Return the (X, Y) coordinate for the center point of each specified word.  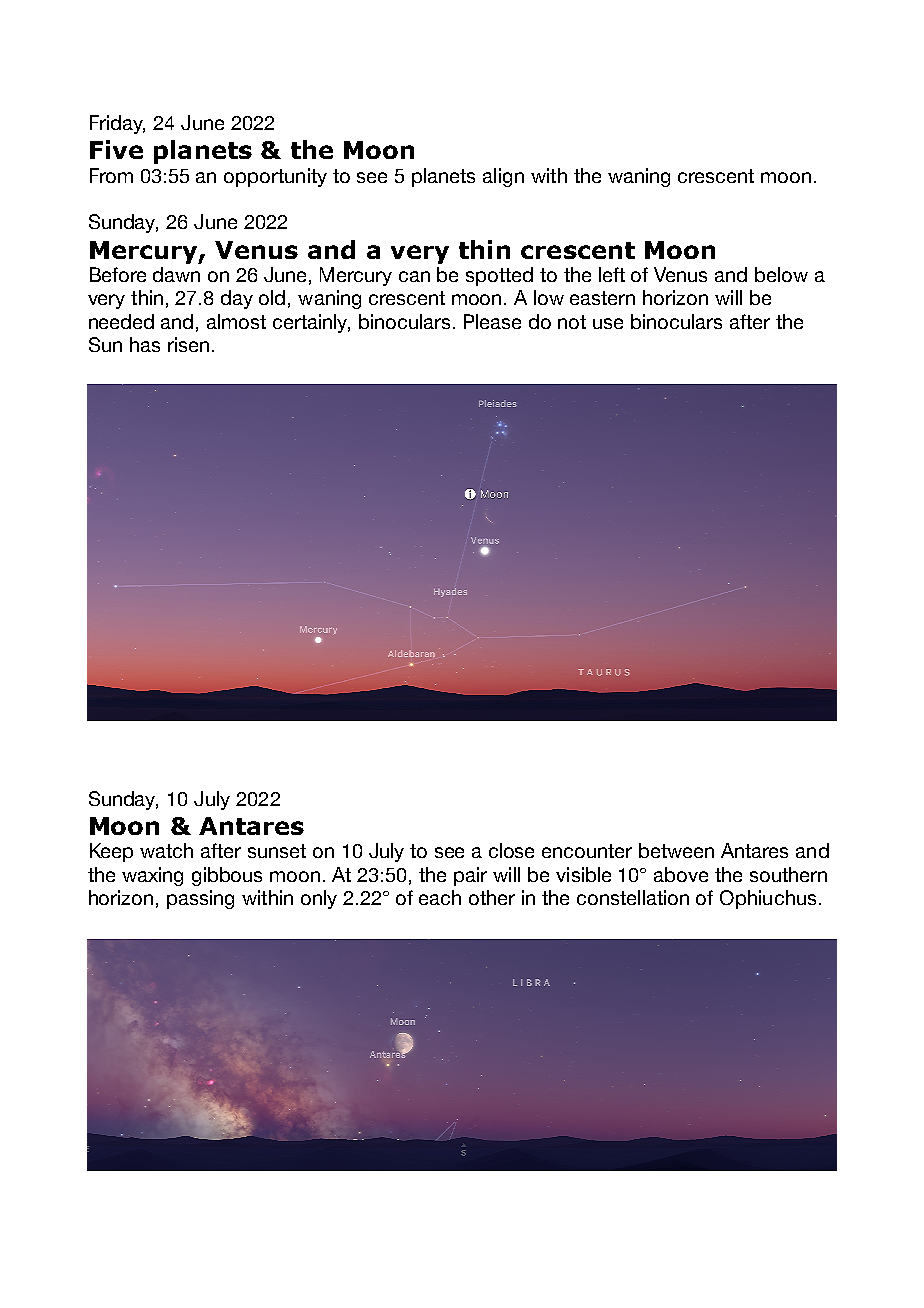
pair (470, 876)
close (511, 850)
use (608, 323)
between (676, 850)
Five (116, 149)
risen (188, 344)
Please (492, 321)
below (781, 274)
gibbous (227, 876)
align (503, 177)
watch (166, 850)
